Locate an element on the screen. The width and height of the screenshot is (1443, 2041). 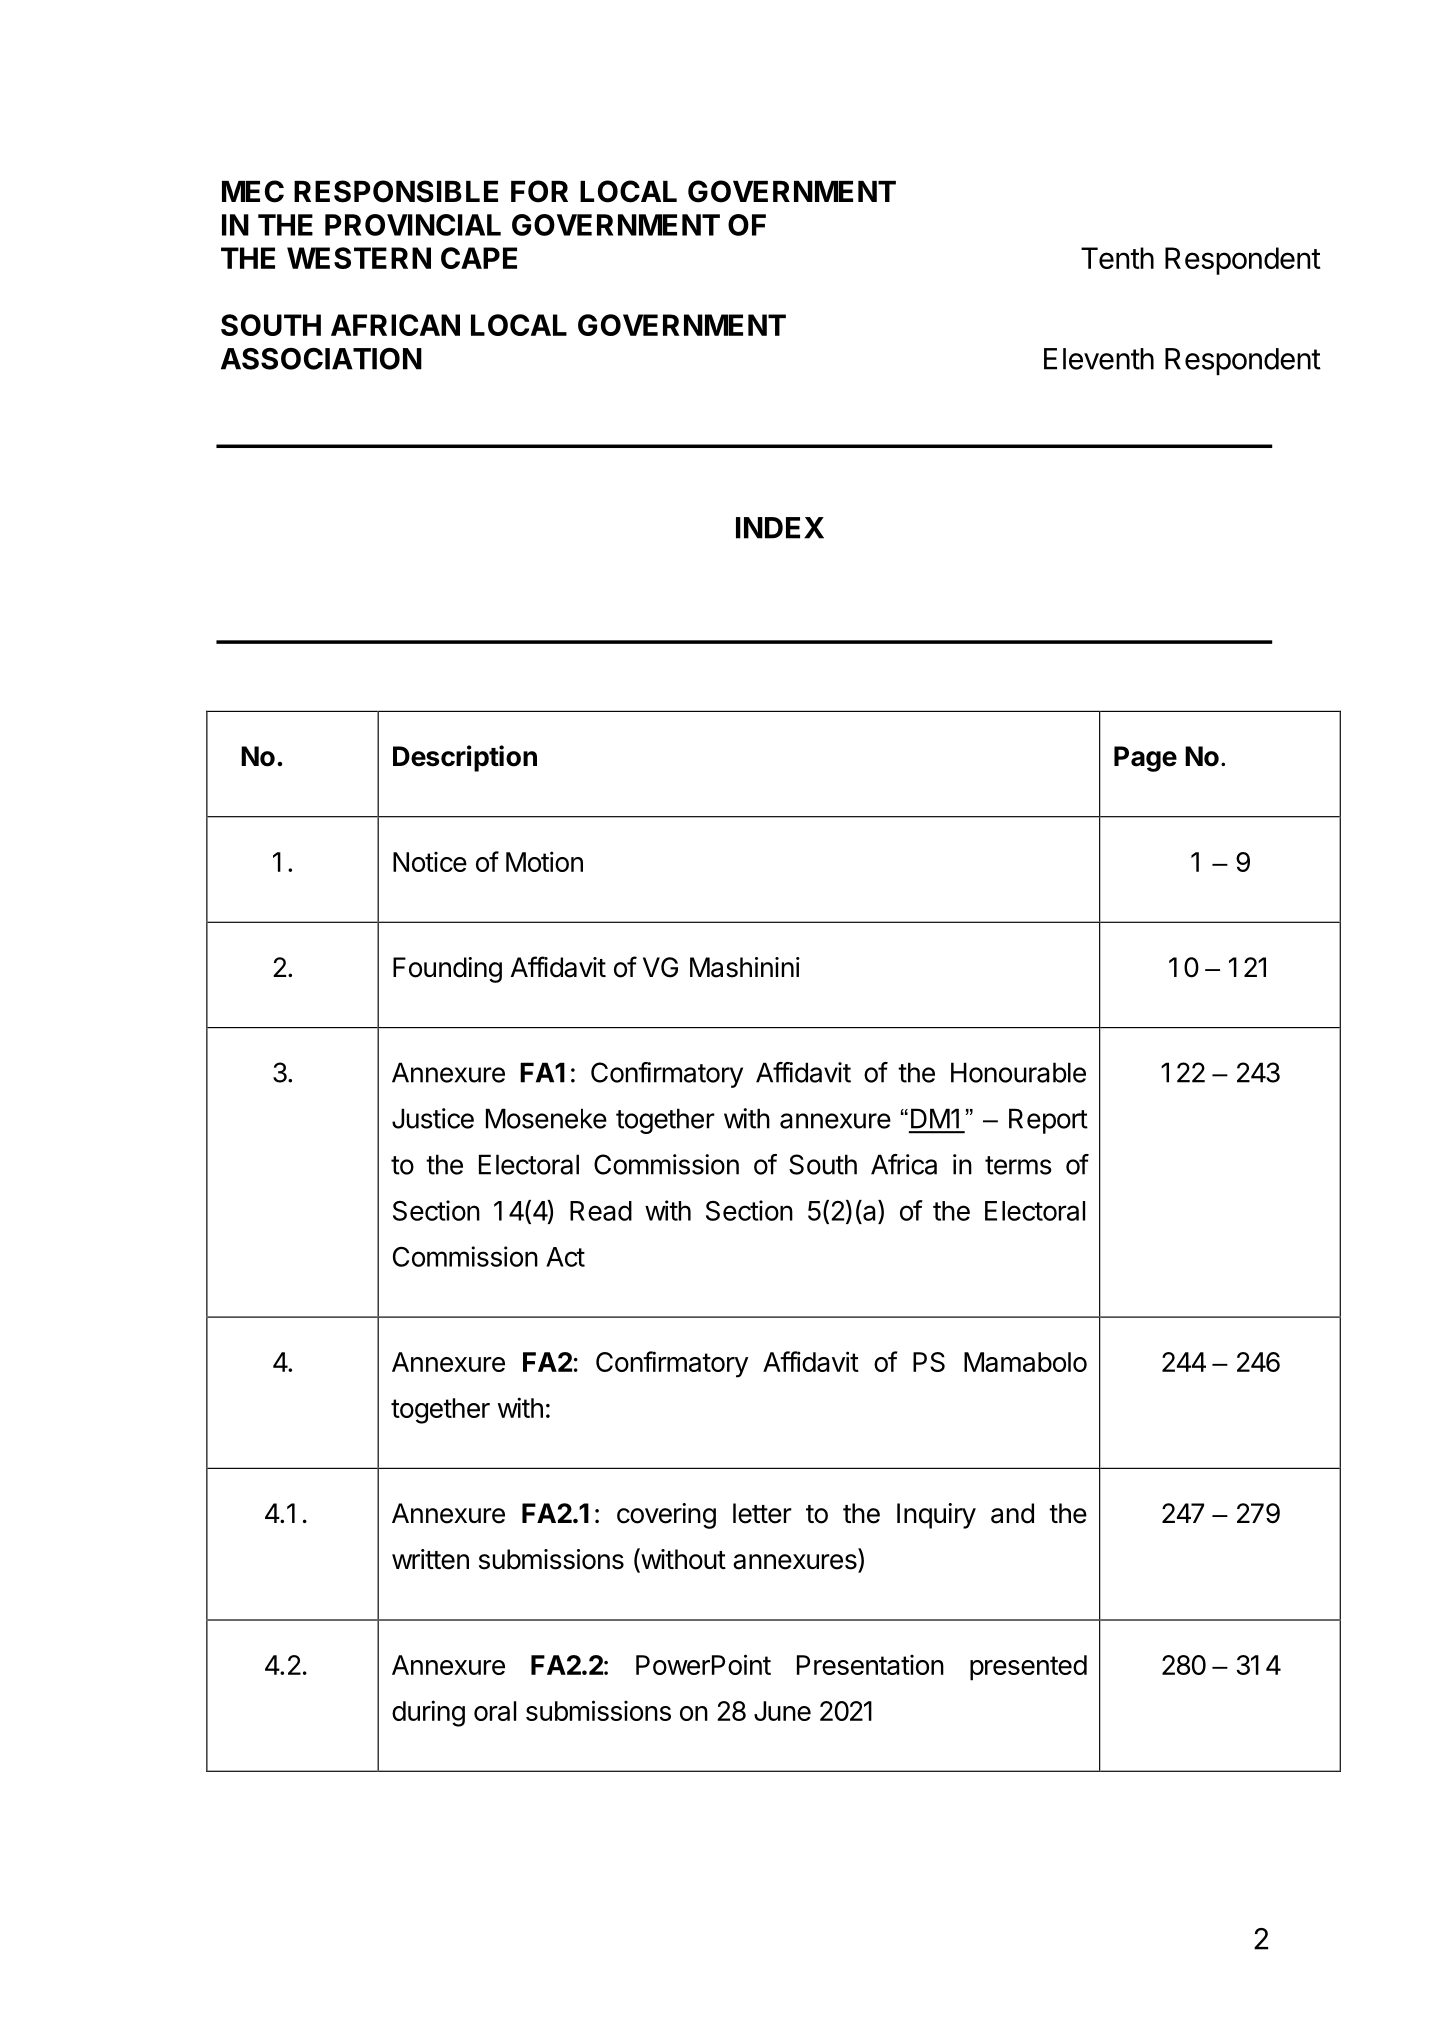
Founding is located at coordinates (447, 970).
